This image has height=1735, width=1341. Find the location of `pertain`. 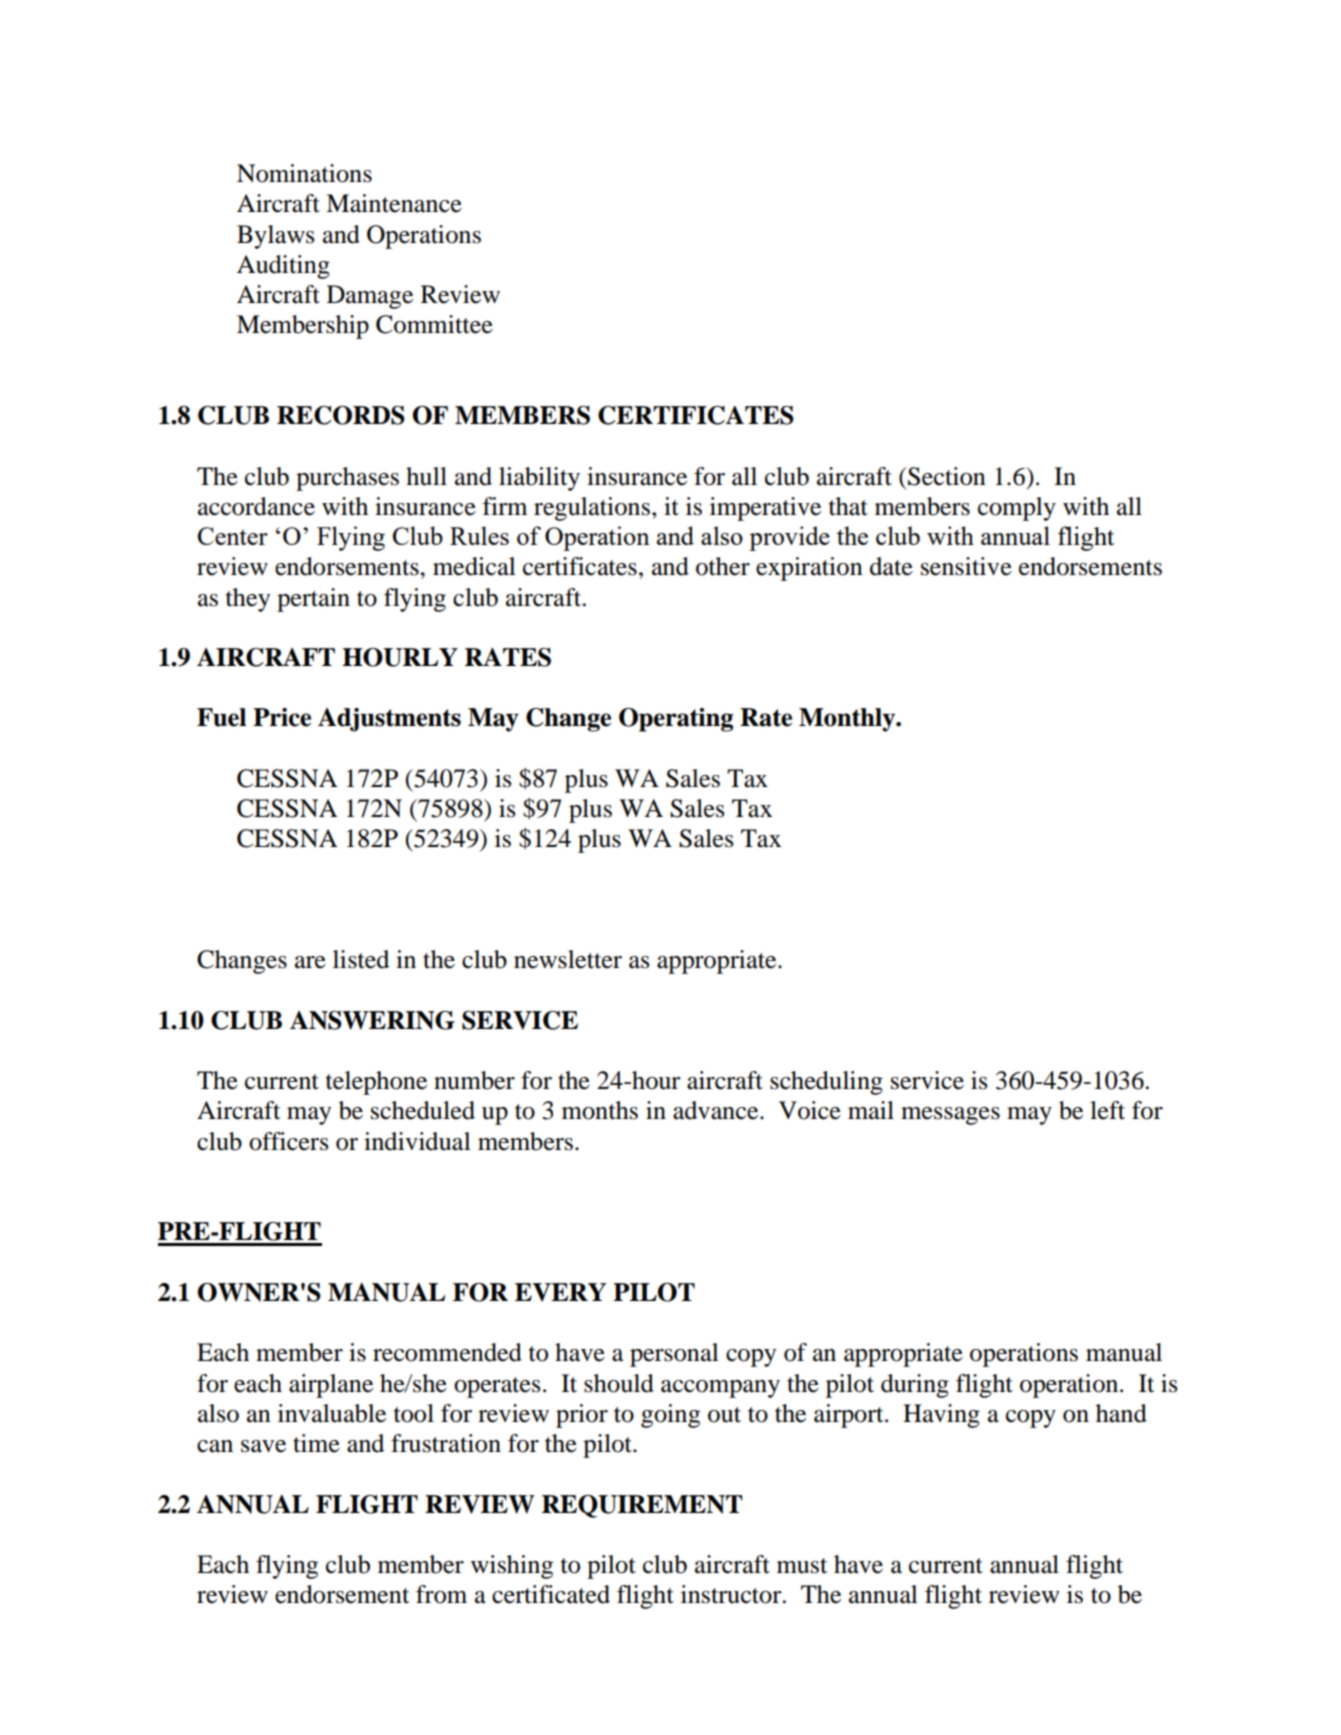

pertain is located at coordinates (313, 600).
